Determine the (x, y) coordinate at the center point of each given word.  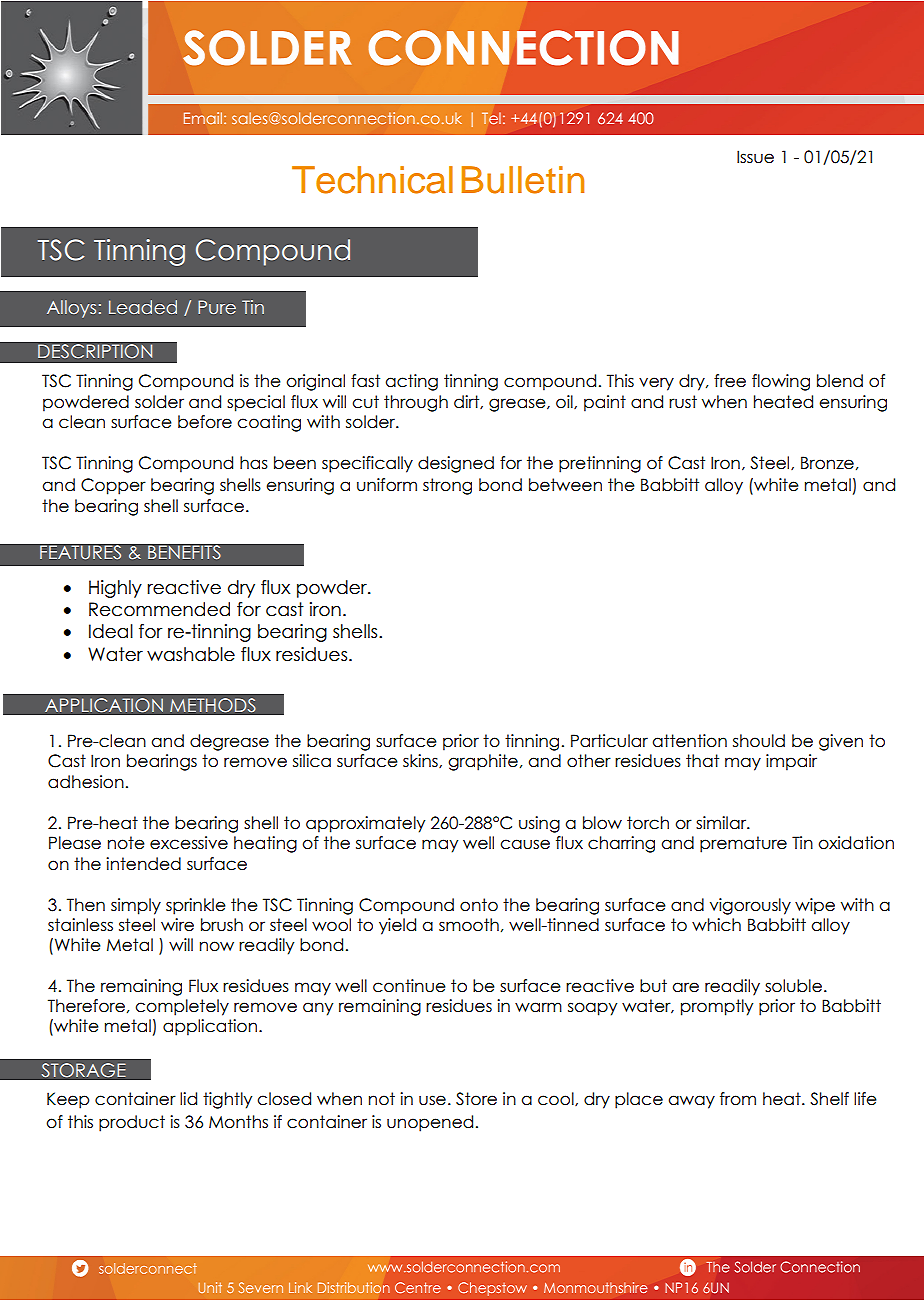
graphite (483, 762)
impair (791, 762)
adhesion (86, 782)
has (254, 463)
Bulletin (522, 180)
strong (447, 486)
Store (476, 1099)
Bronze (827, 463)
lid (188, 1098)
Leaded (143, 307)
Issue (755, 157)
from (738, 1099)
